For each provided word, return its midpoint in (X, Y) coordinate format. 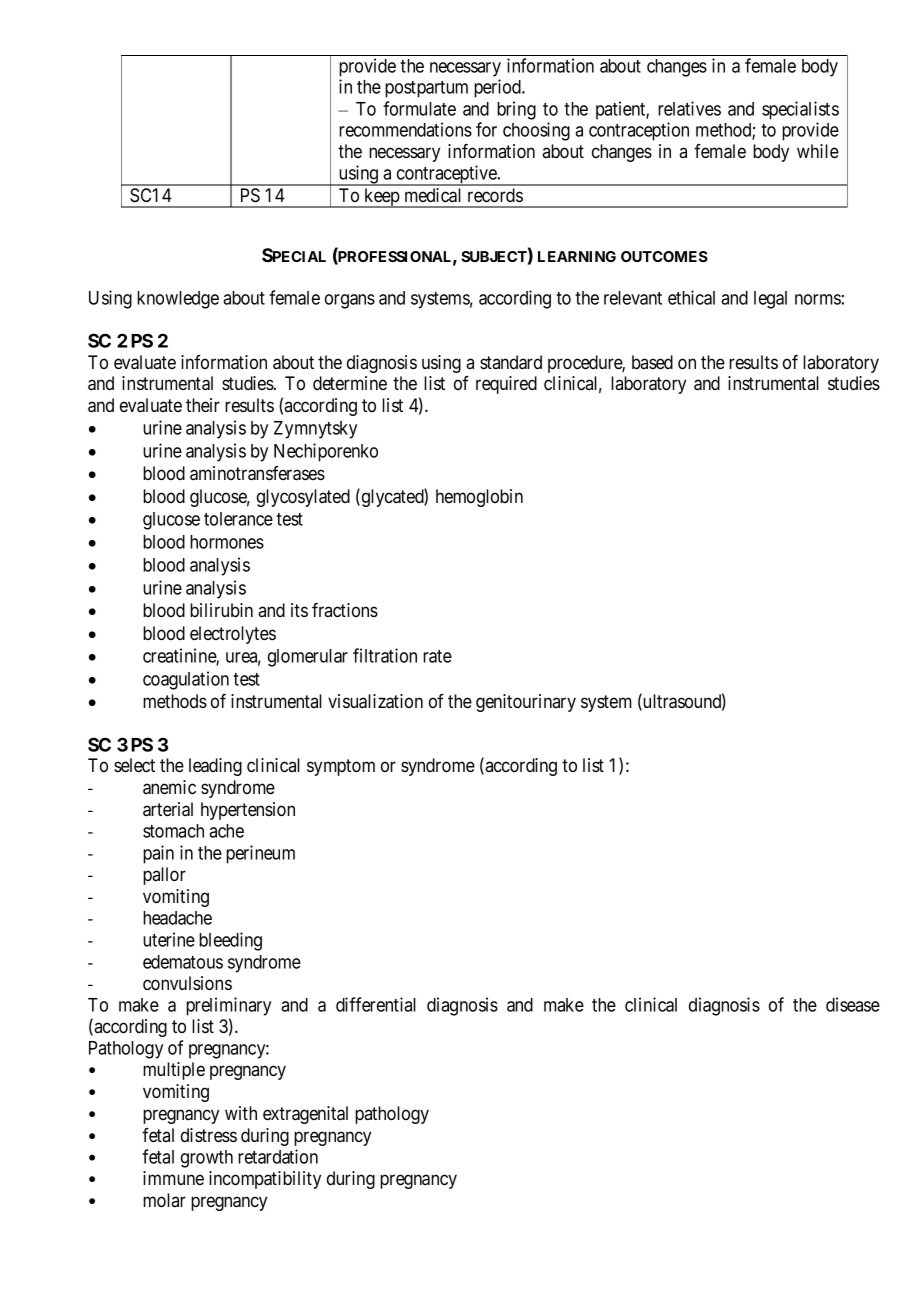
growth (207, 1159)
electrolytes (233, 635)
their (203, 405)
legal (770, 300)
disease (853, 1004)
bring (516, 110)
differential (376, 1004)
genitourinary (526, 703)
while (818, 151)
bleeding (230, 941)
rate (437, 656)
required (506, 385)
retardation (278, 1156)
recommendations (405, 129)
